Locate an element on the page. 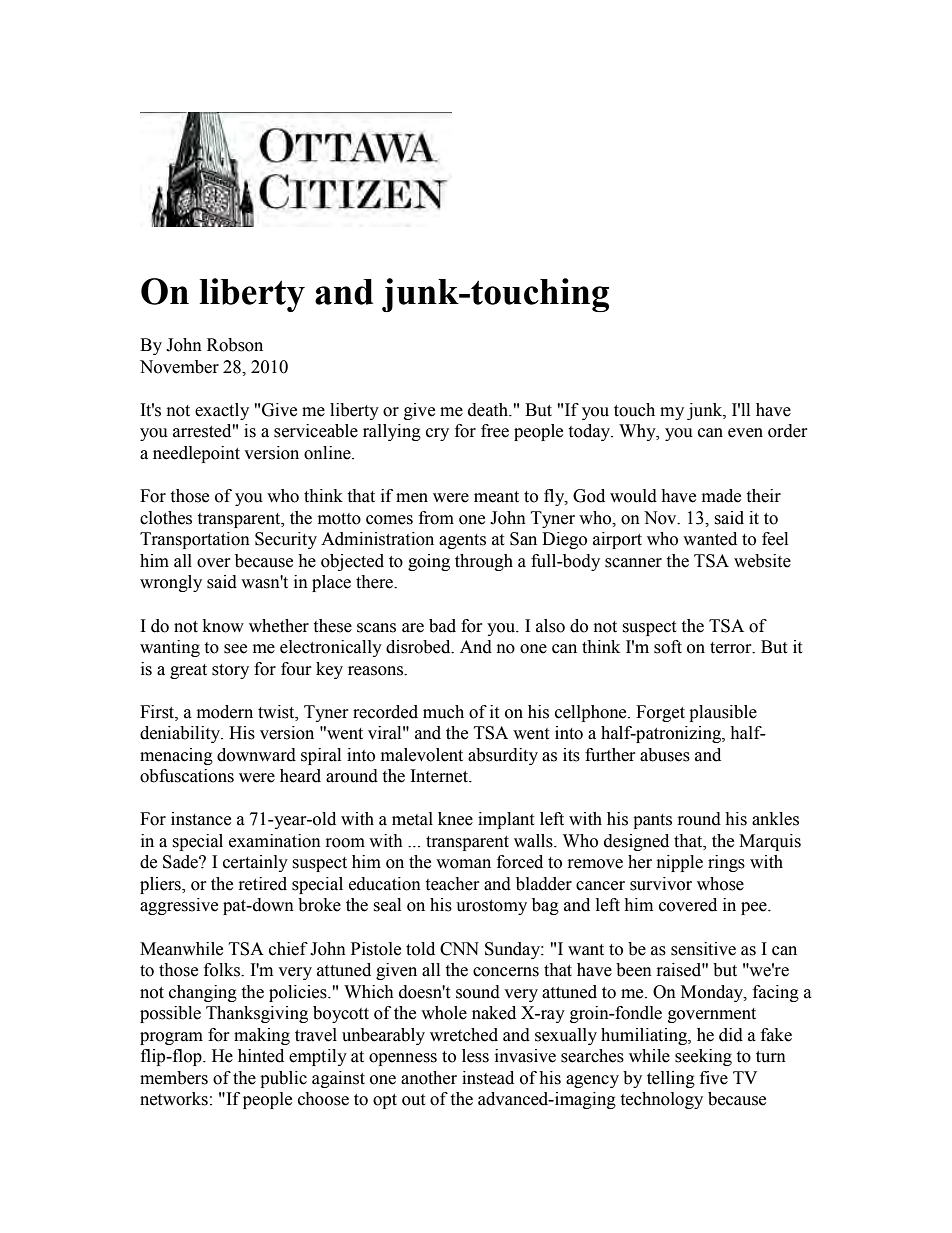  instead is located at coordinates (488, 1078).
